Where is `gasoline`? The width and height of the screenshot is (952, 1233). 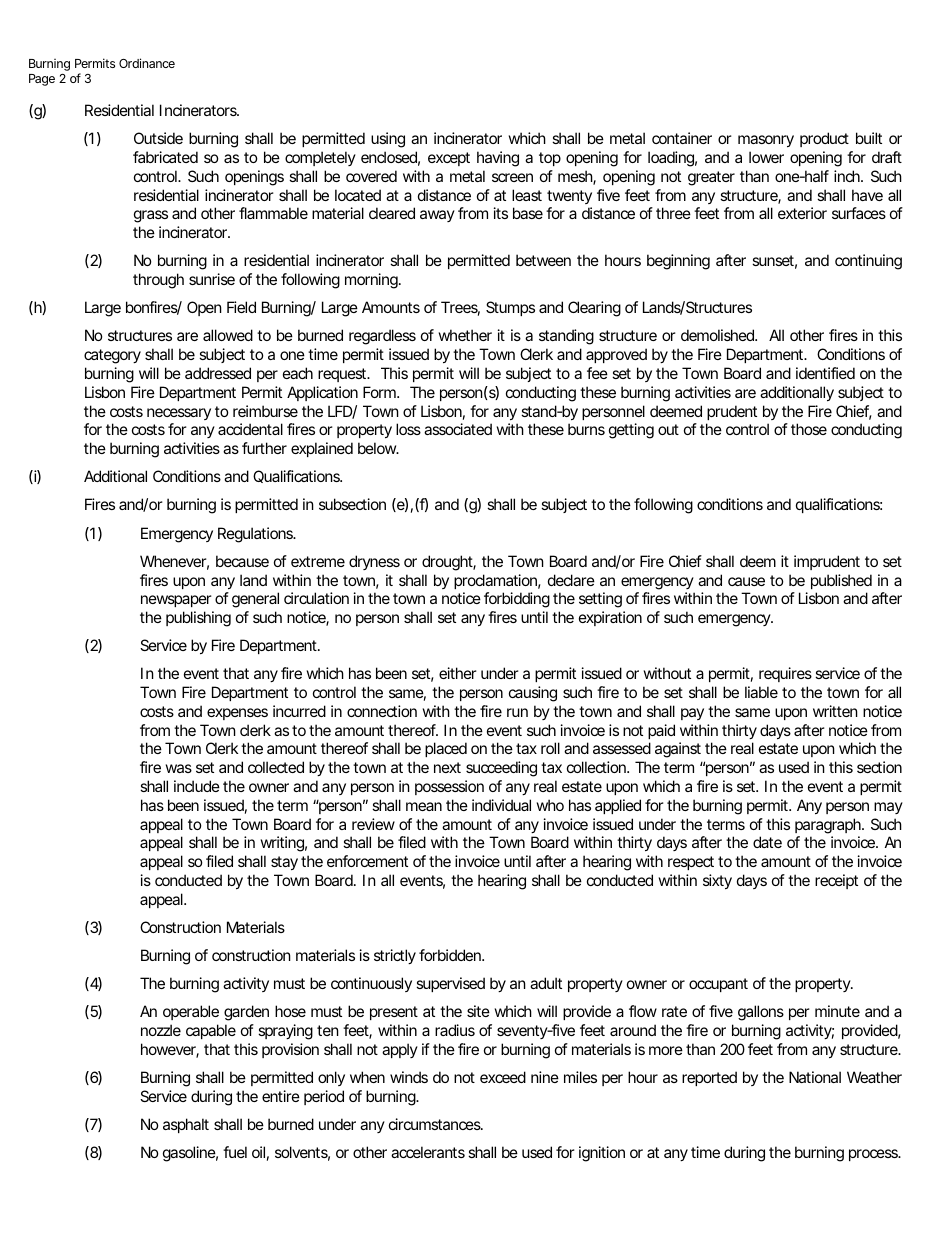
gasoline is located at coordinates (189, 1154).
